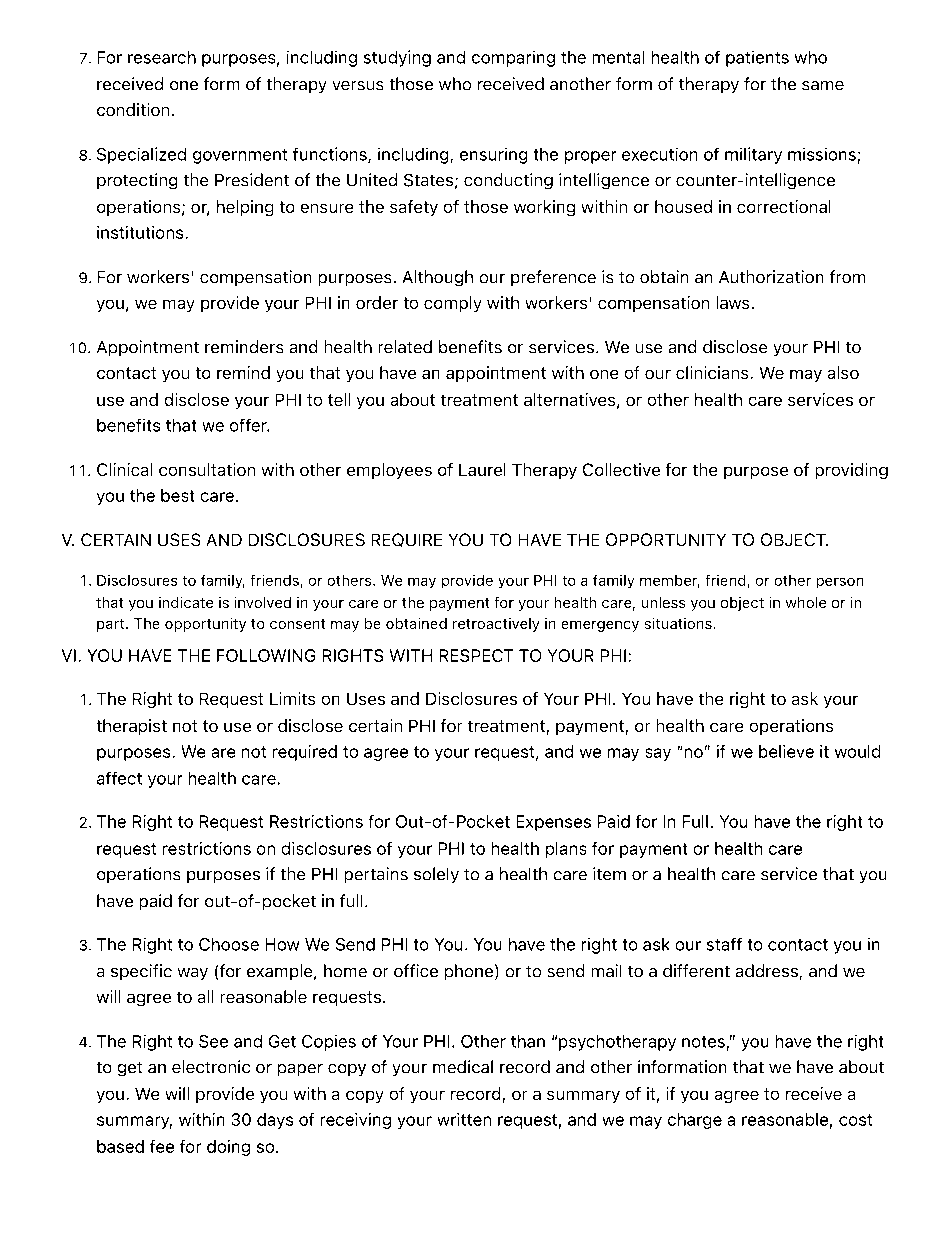 This image has height=1233, width=952. I want to click on Choose, so click(229, 944).
